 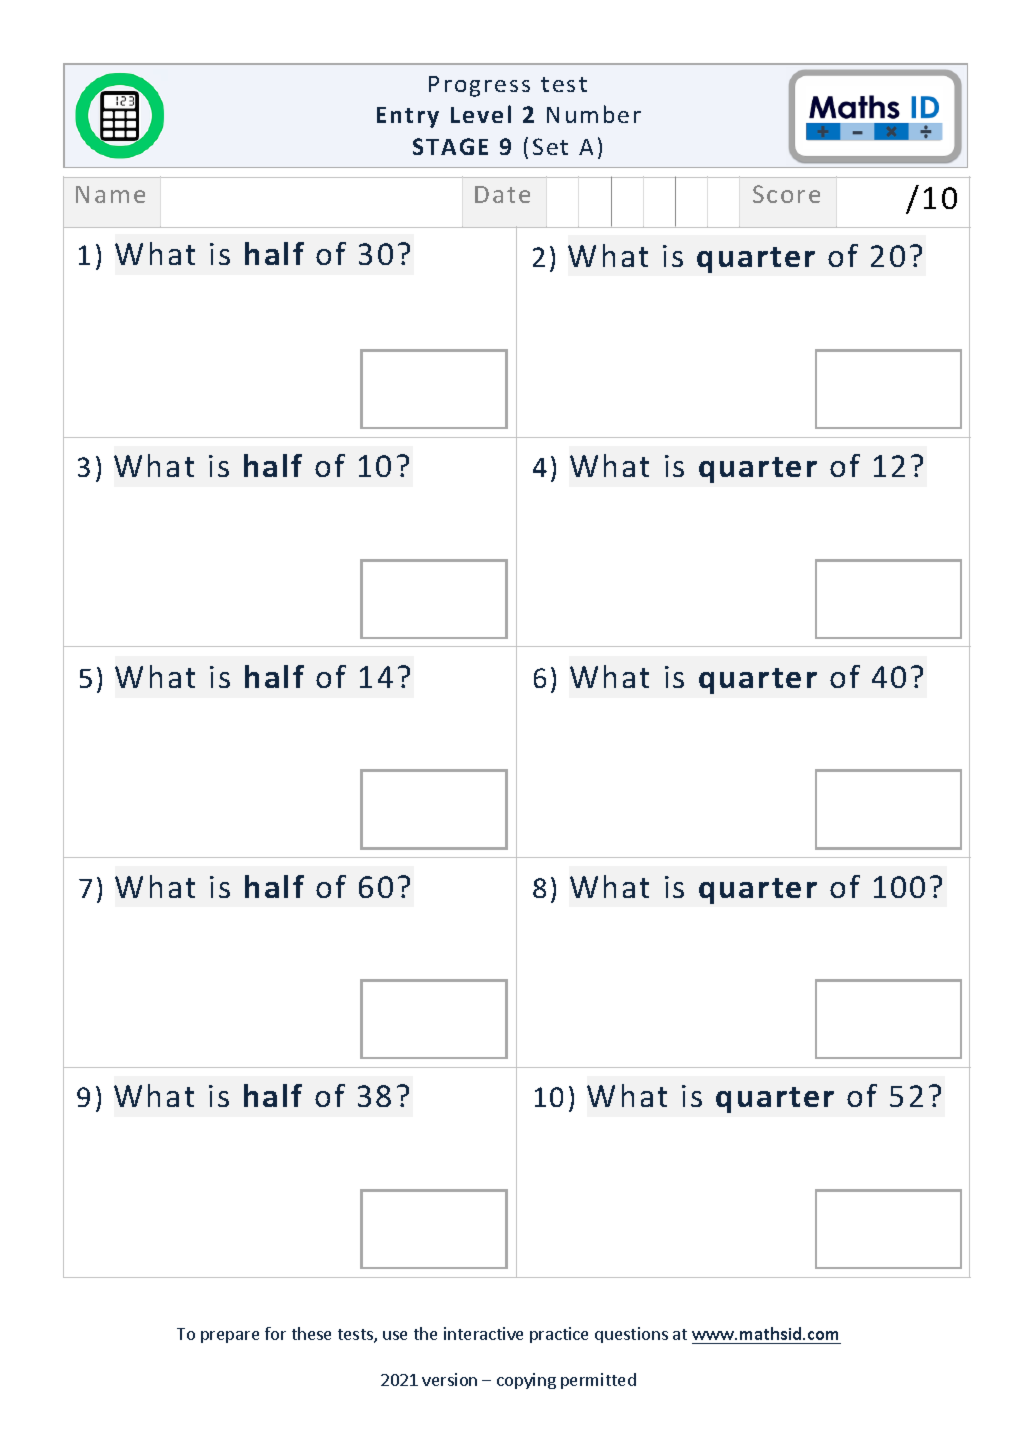 What do you see at coordinates (631, 1335) in the image?
I see `questions` at bounding box center [631, 1335].
